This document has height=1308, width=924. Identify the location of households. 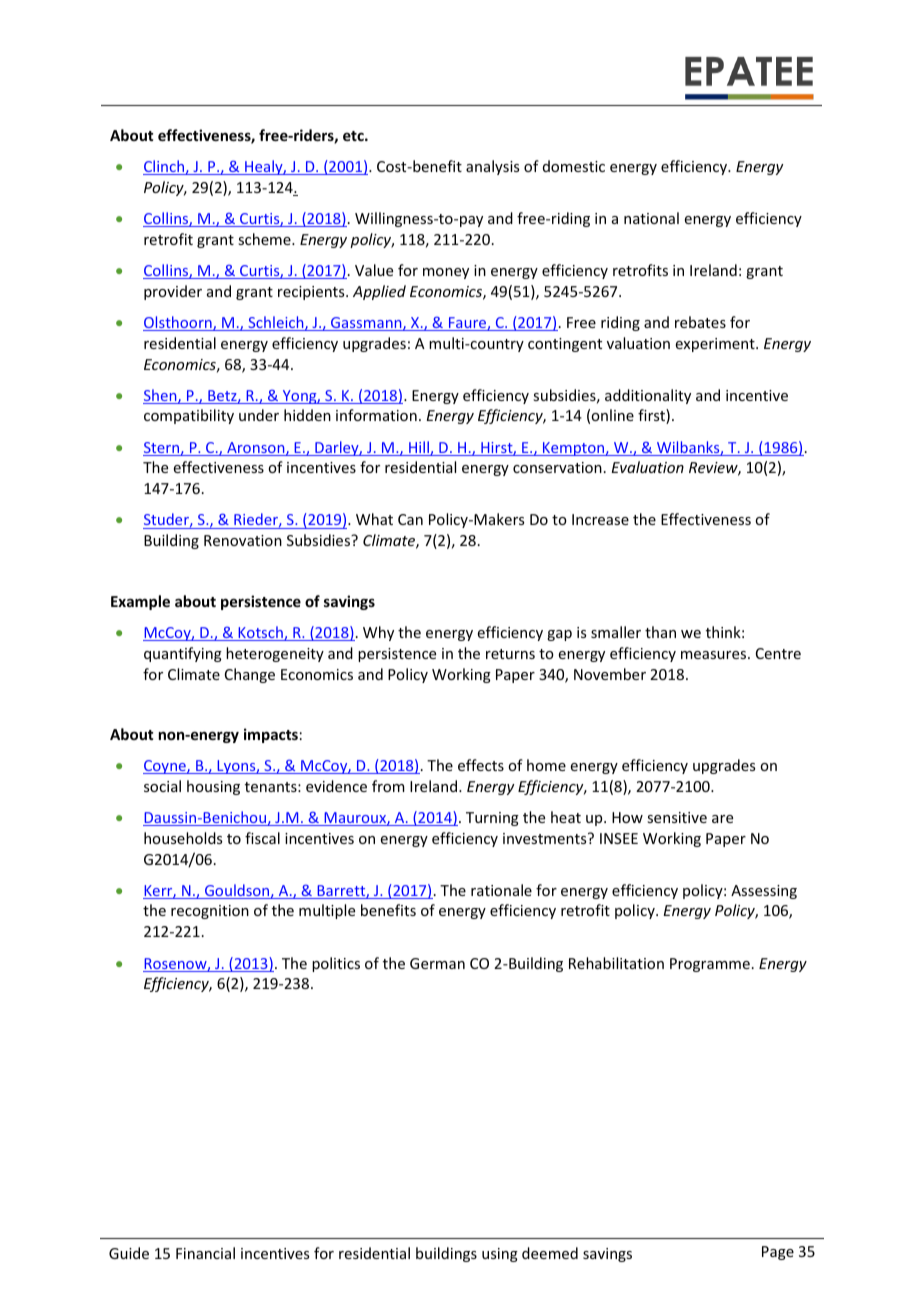
(183, 838).
